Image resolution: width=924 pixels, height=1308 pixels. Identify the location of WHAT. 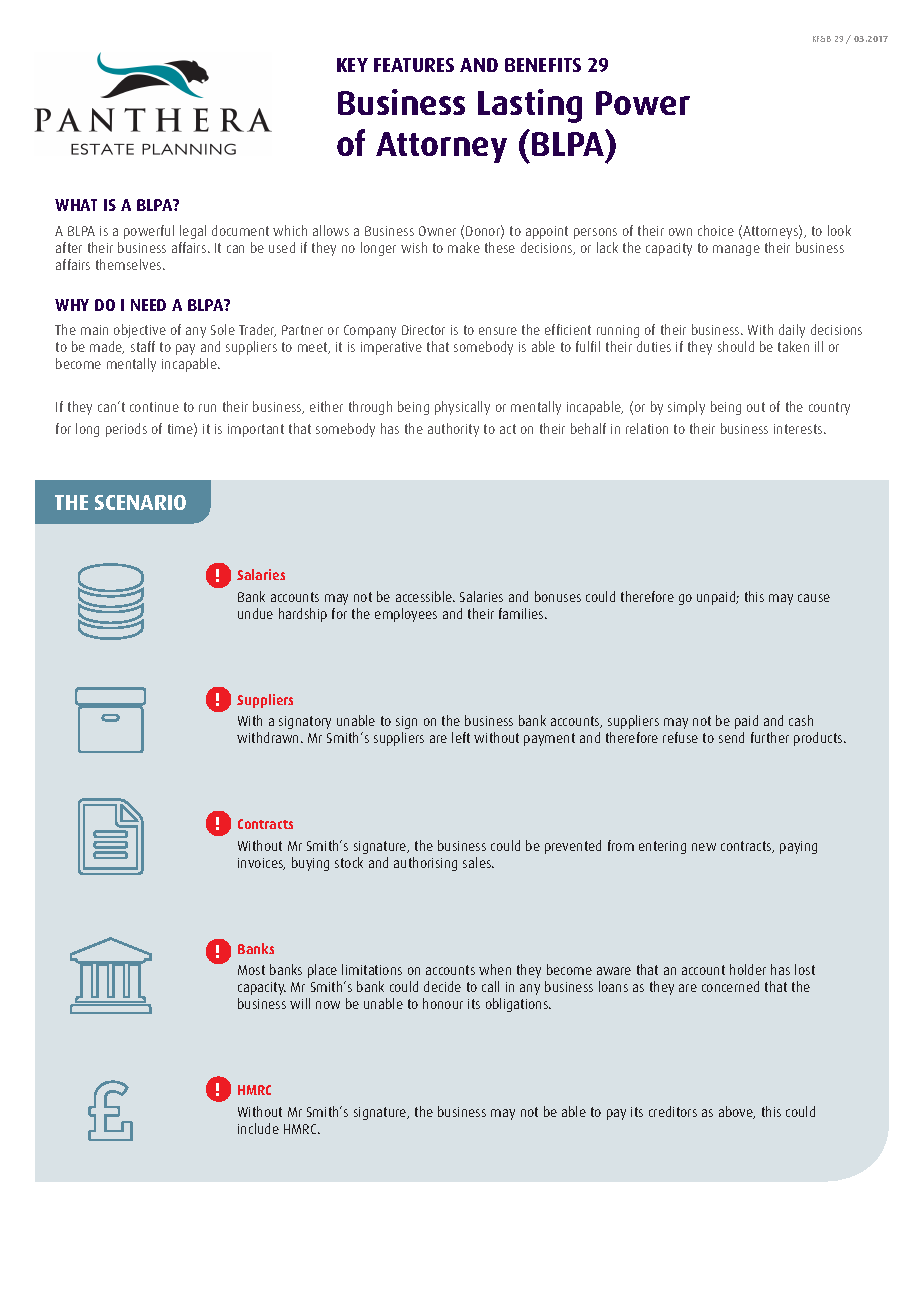
(76, 205).
